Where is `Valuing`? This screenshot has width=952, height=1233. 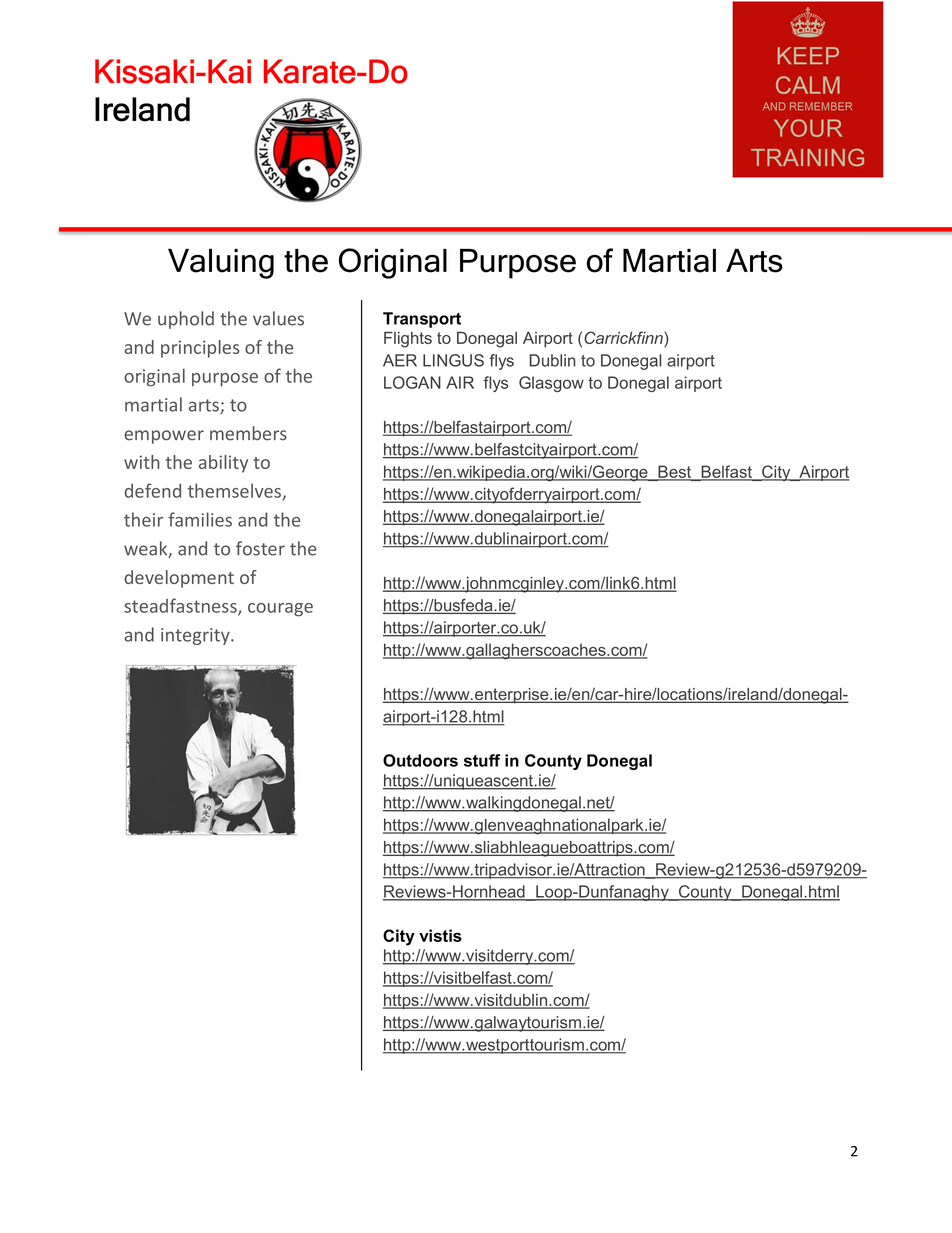 Valuing is located at coordinates (221, 264).
